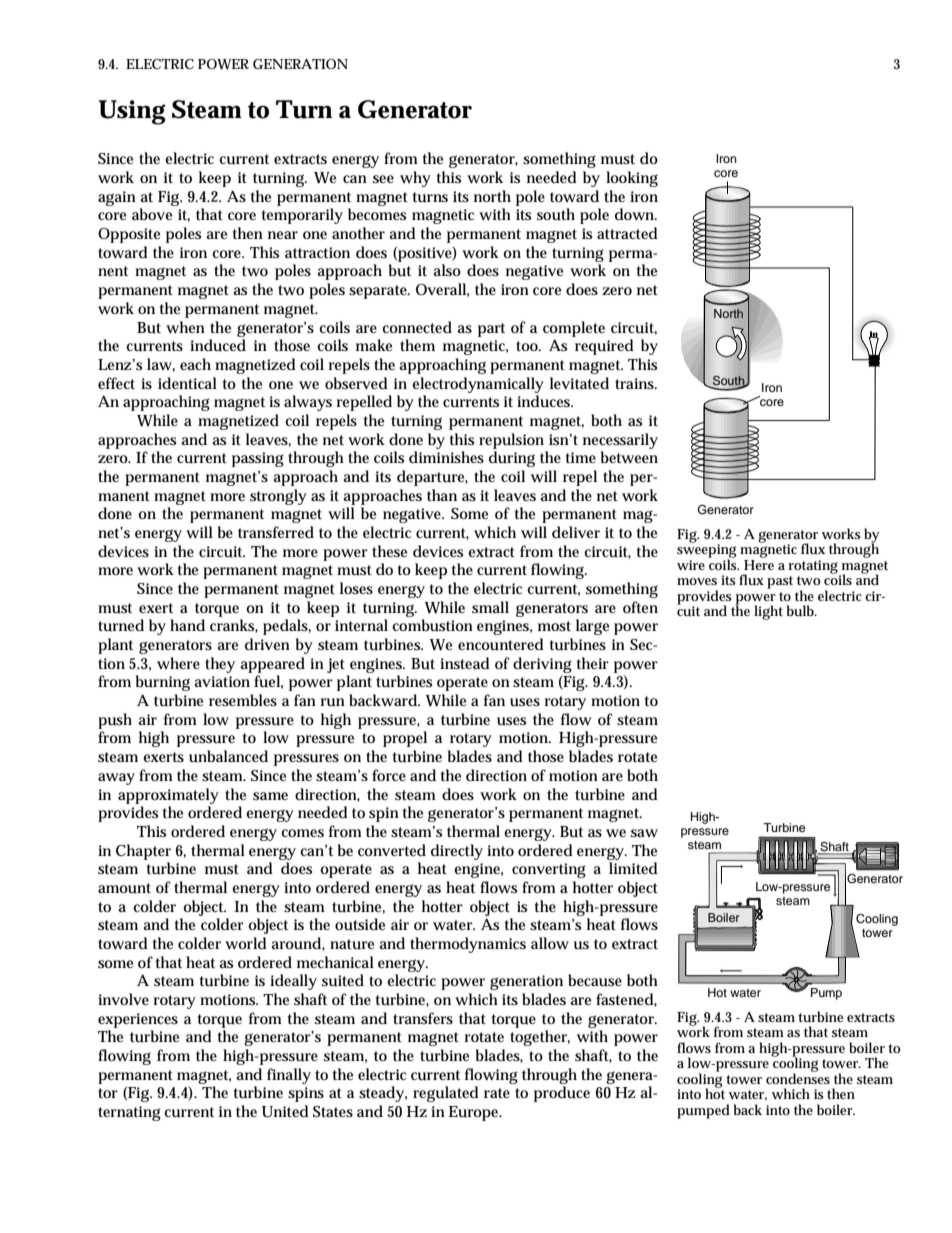 The height and width of the screenshot is (1233, 952). I want to click on passing, so click(258, 459).
